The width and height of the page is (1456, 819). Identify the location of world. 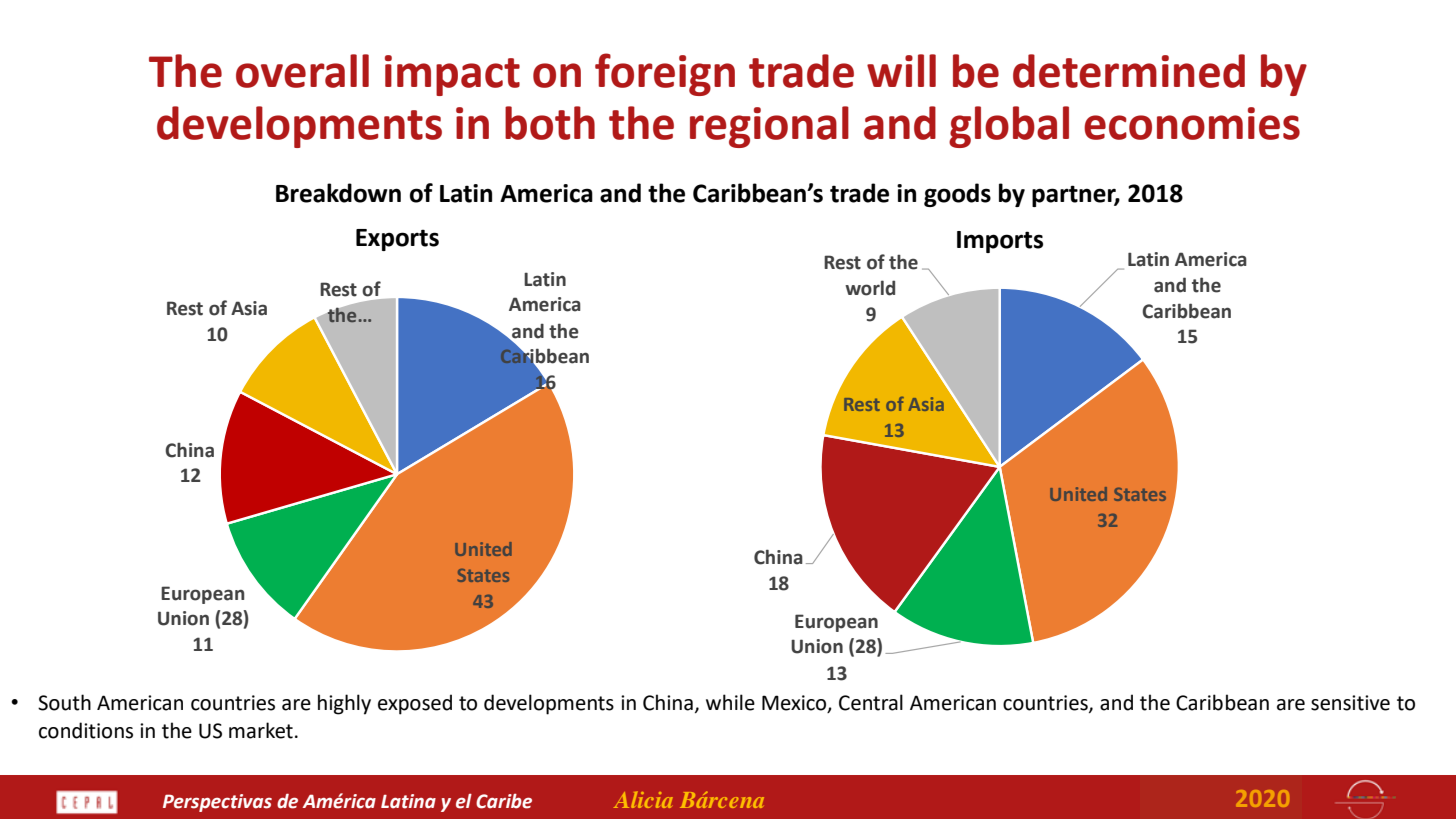
(870, 288).
